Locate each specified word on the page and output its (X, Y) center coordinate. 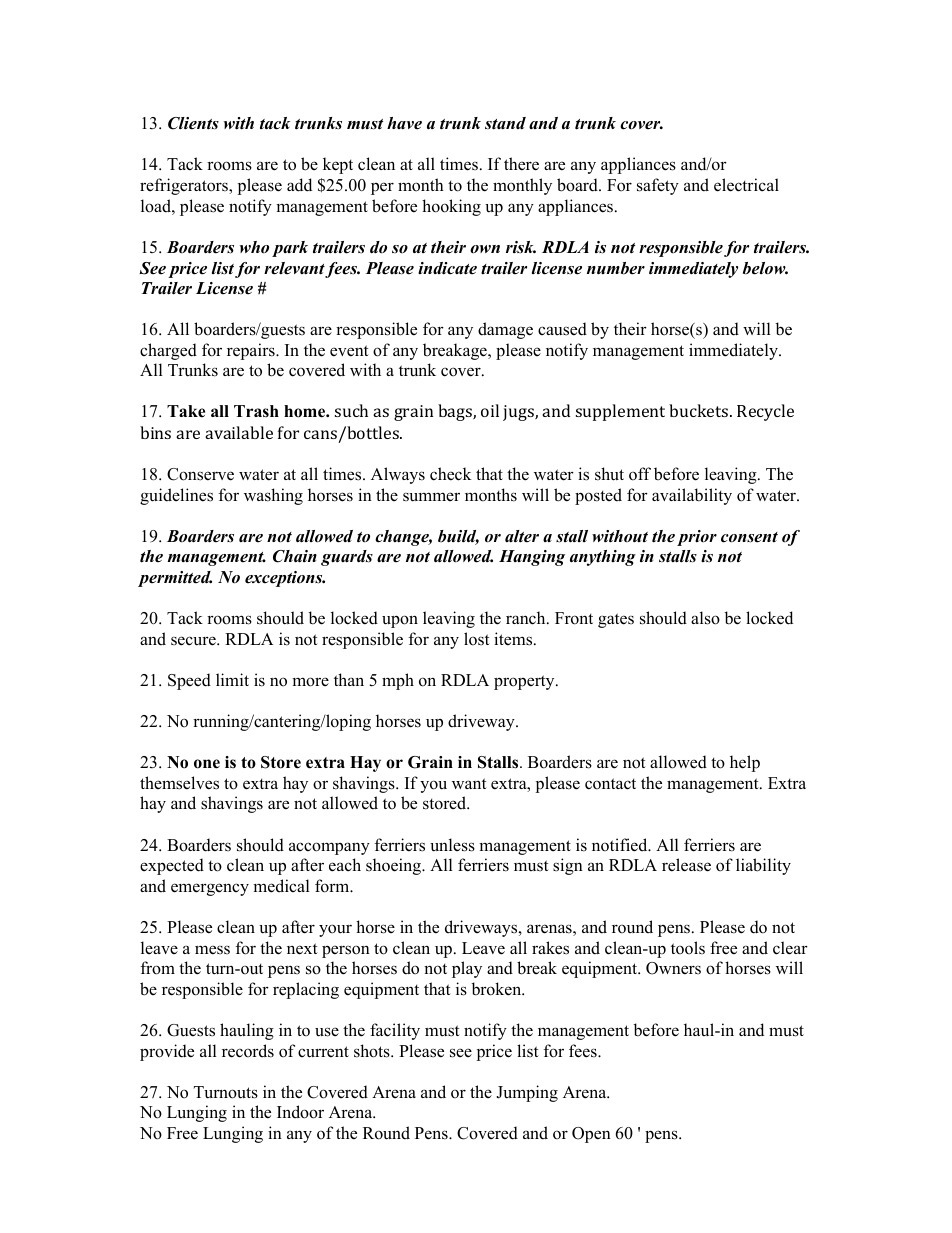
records (248, 1051)
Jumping (527, 1093)
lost (477, 639)
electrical (746, 185)
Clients (193, 123)
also (705, 618)
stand (505, 123)
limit (232, 679)
